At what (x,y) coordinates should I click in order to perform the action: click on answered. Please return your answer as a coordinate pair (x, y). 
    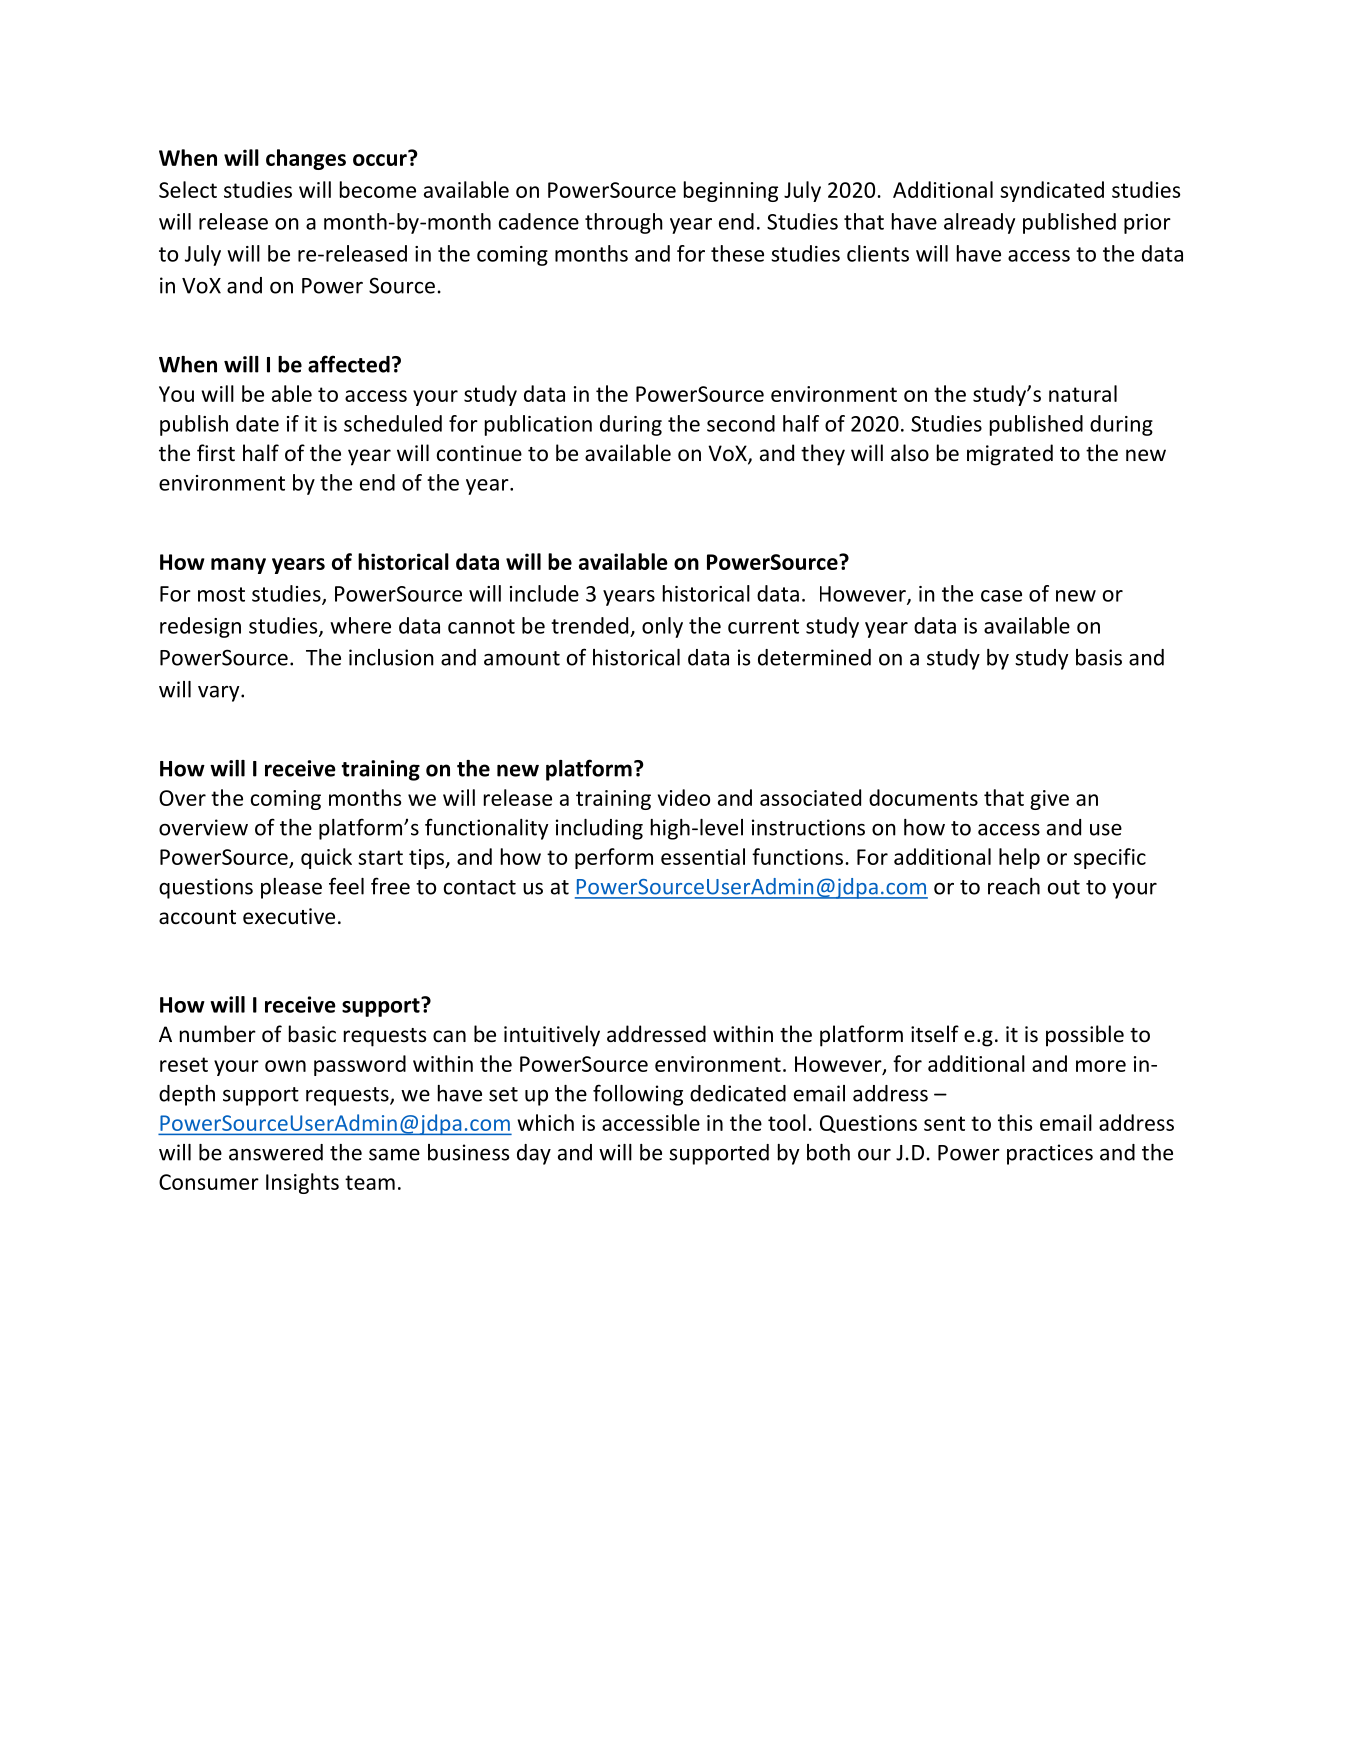
    Looking at the image, I should click on (276, 1152).
